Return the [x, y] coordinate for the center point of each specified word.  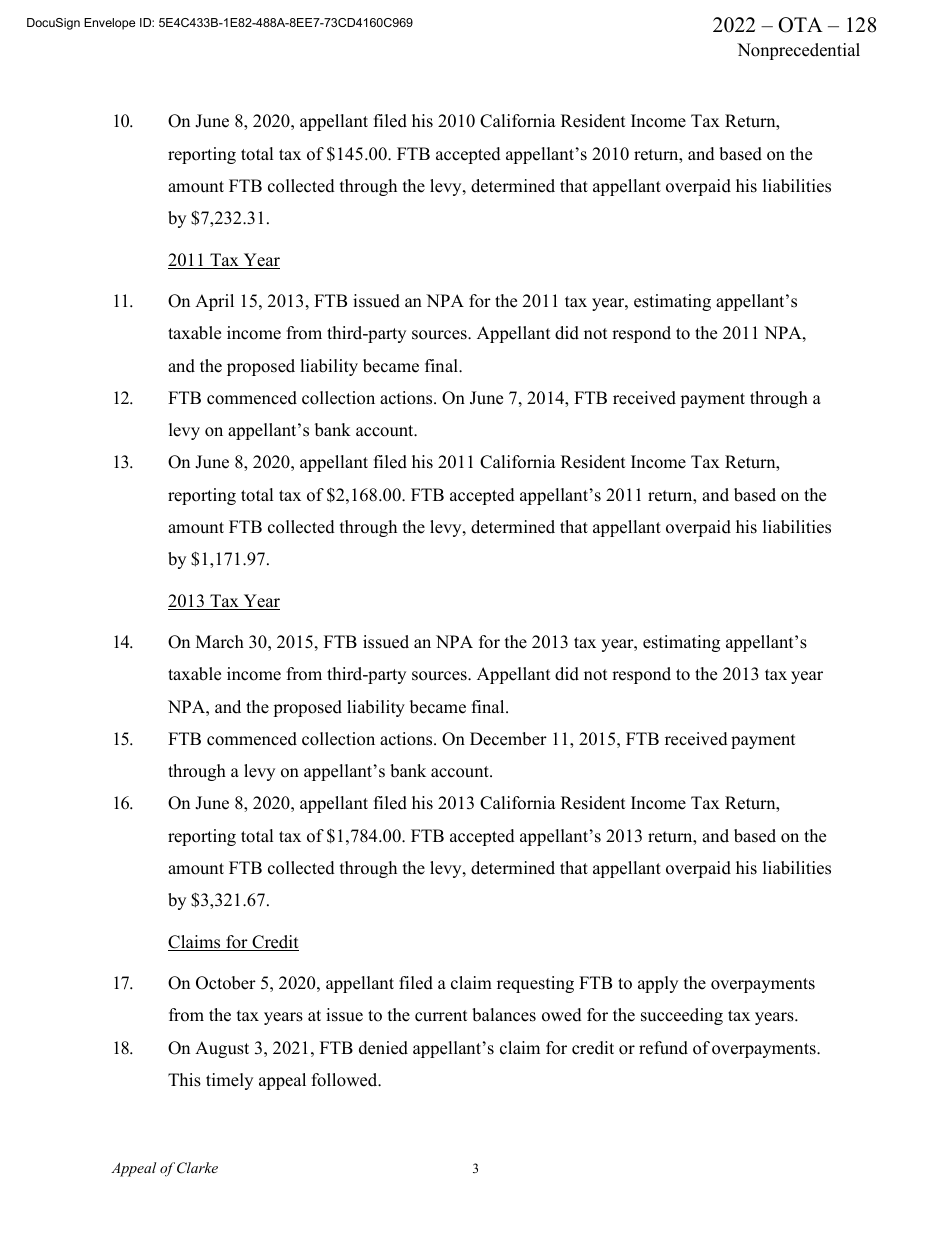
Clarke [197, 1168]
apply [658, 984]
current [441, 1016]
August [222, 1049]
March [220, 642]
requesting [535, 984]
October [226, 983]
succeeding [682, 1016]
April [214, 302]
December [508, 739]
